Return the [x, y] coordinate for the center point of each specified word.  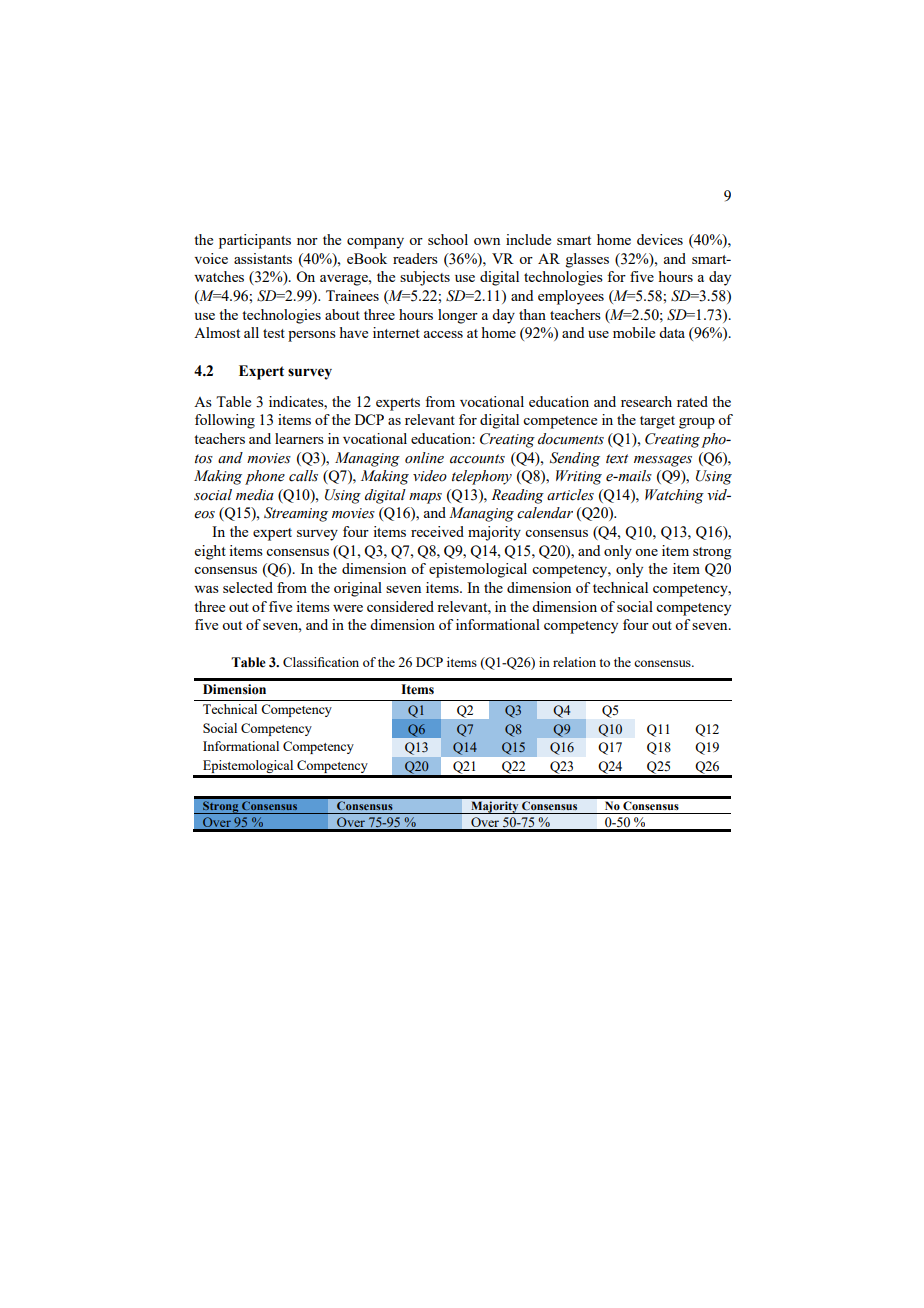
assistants [263, 258]
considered [400, 606]
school [448, 239]
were [348, 608]
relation [574, 662]
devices [660, 239]
